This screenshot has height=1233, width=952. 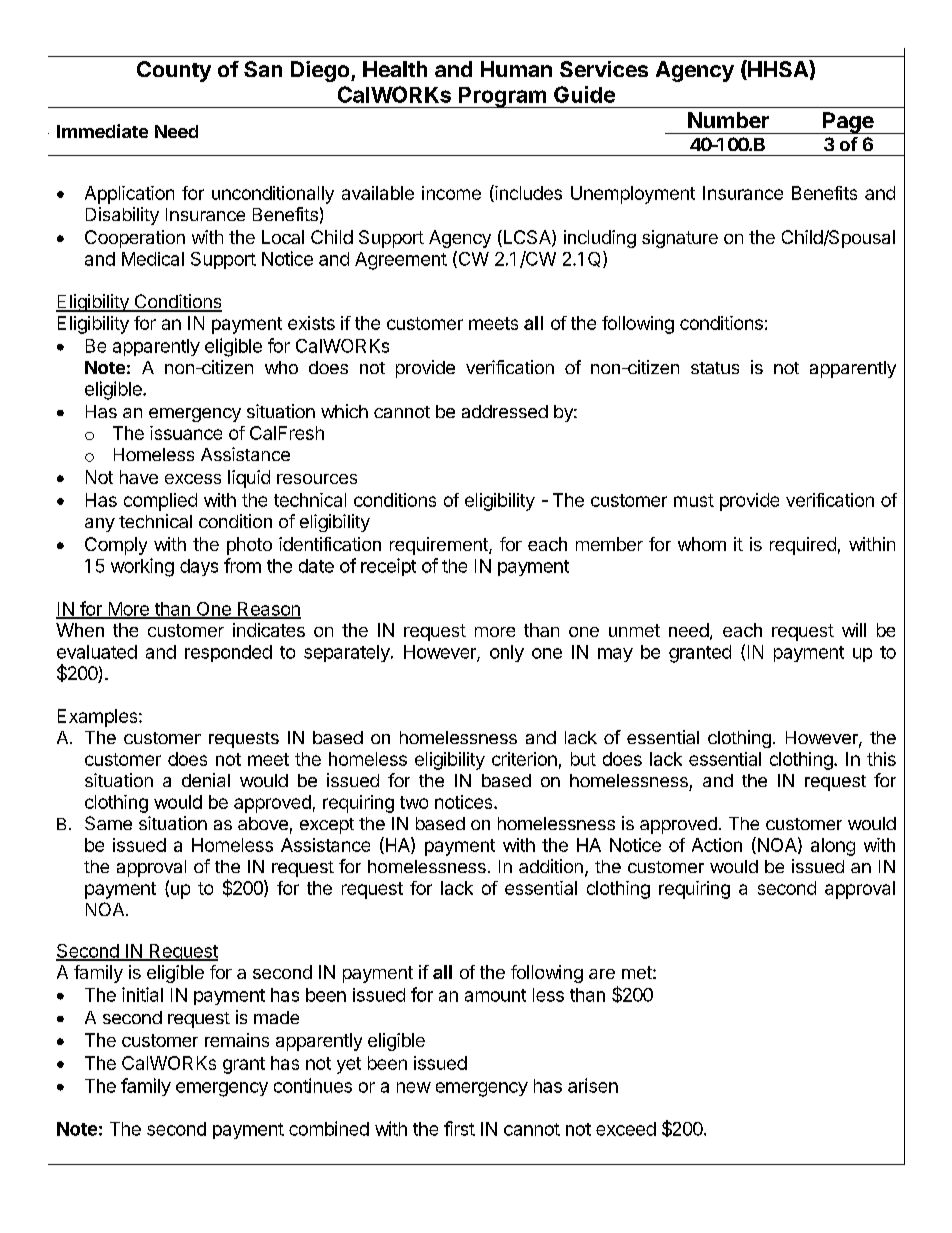 What do you see at coordinates (715, 368) in the screenshot?
I see `status` at bounding box center [715, 368].
